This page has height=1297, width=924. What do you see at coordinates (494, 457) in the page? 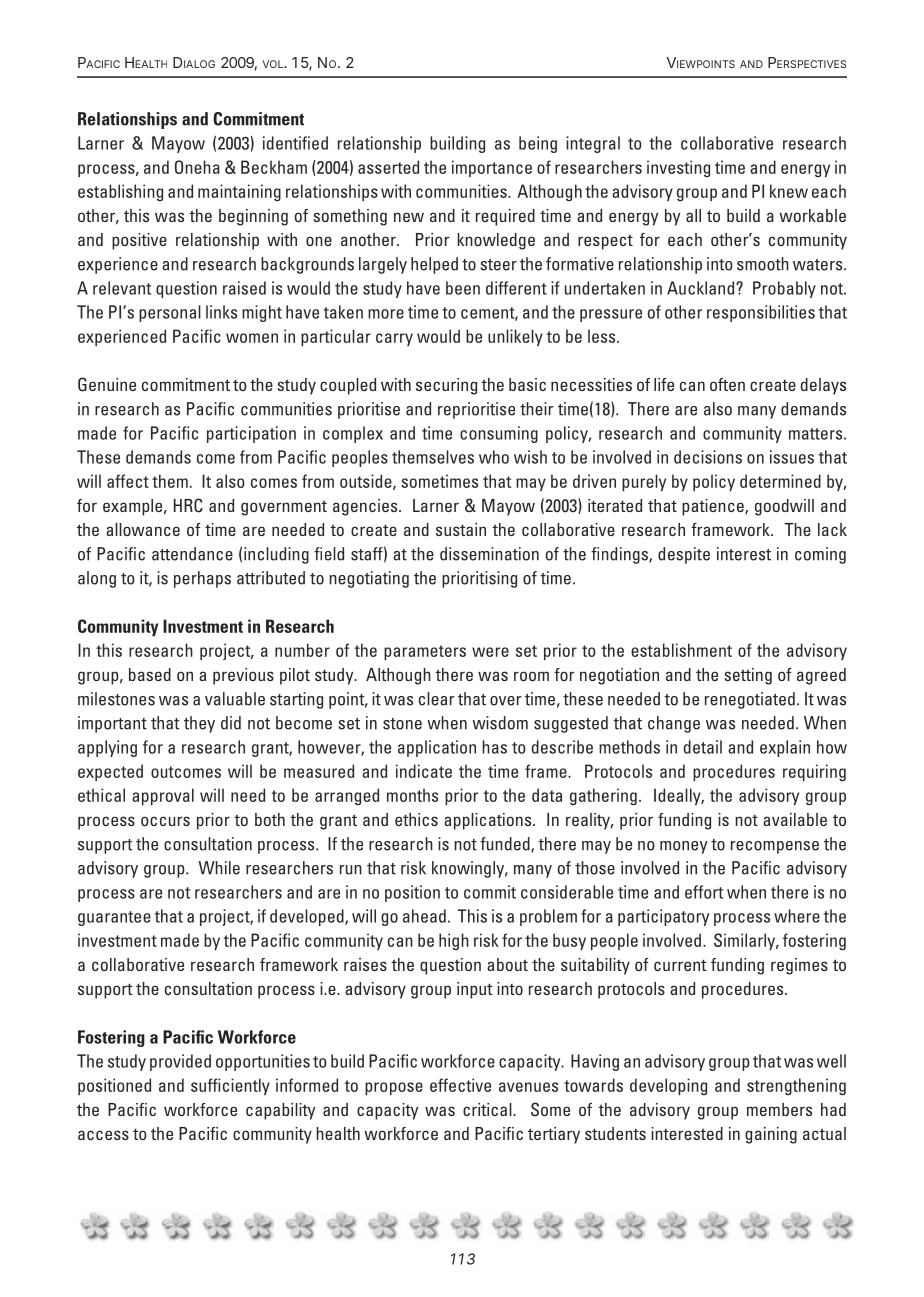
I see `who` at bounding box center [494, 457].
